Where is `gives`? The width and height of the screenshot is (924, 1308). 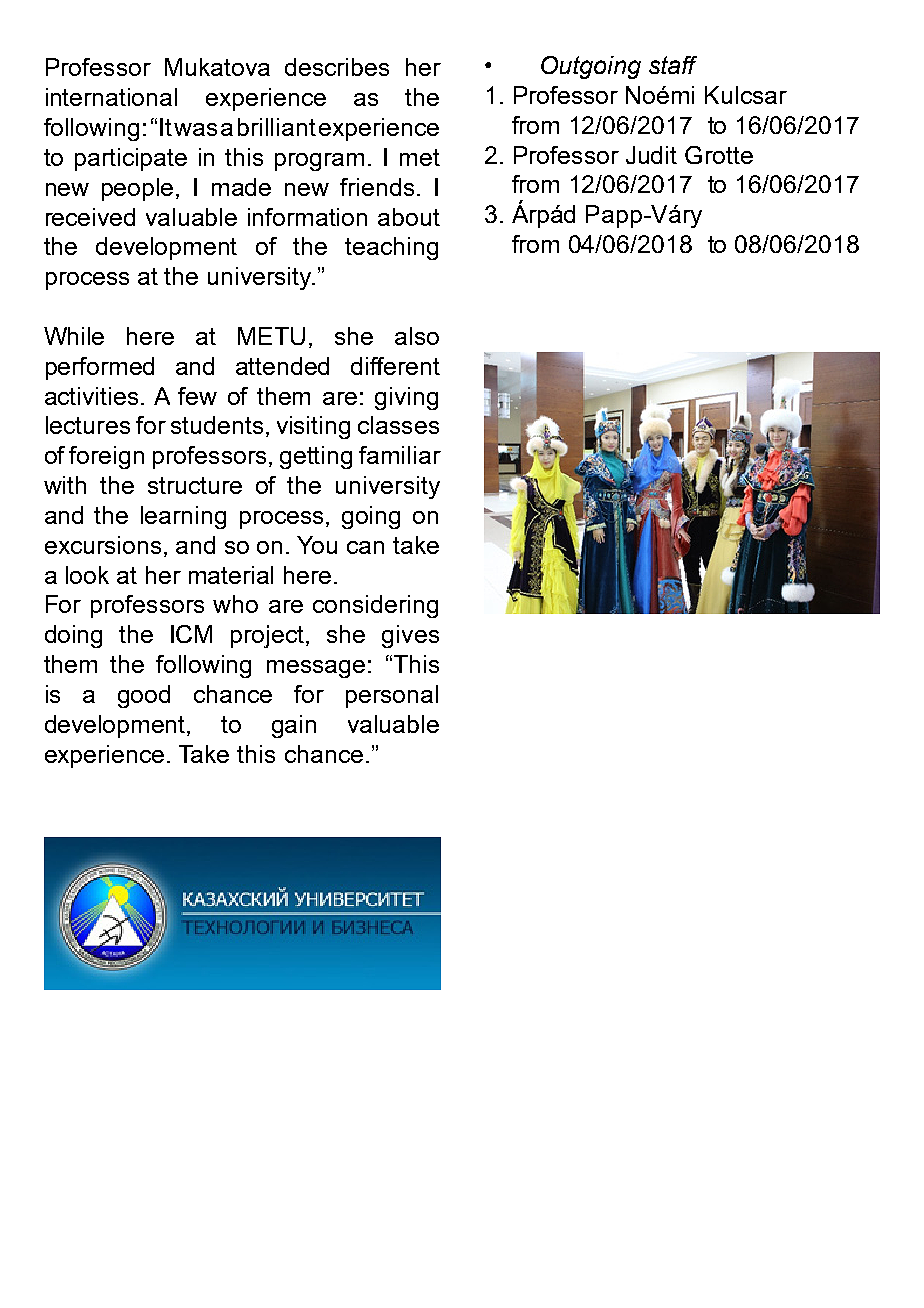 gives is located at coordinates (410, 636).
